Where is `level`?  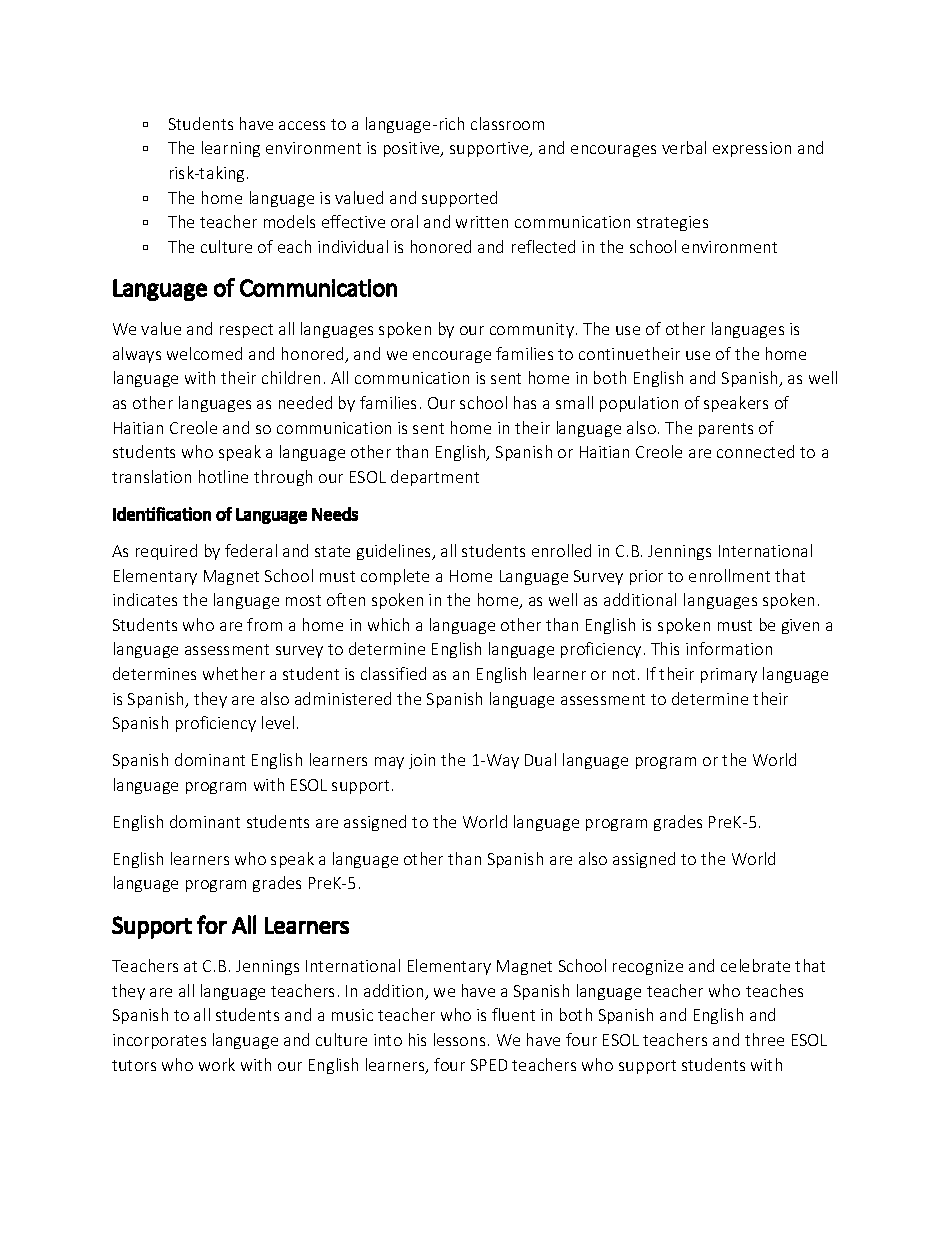 level is located at coordinates (278, 722).
